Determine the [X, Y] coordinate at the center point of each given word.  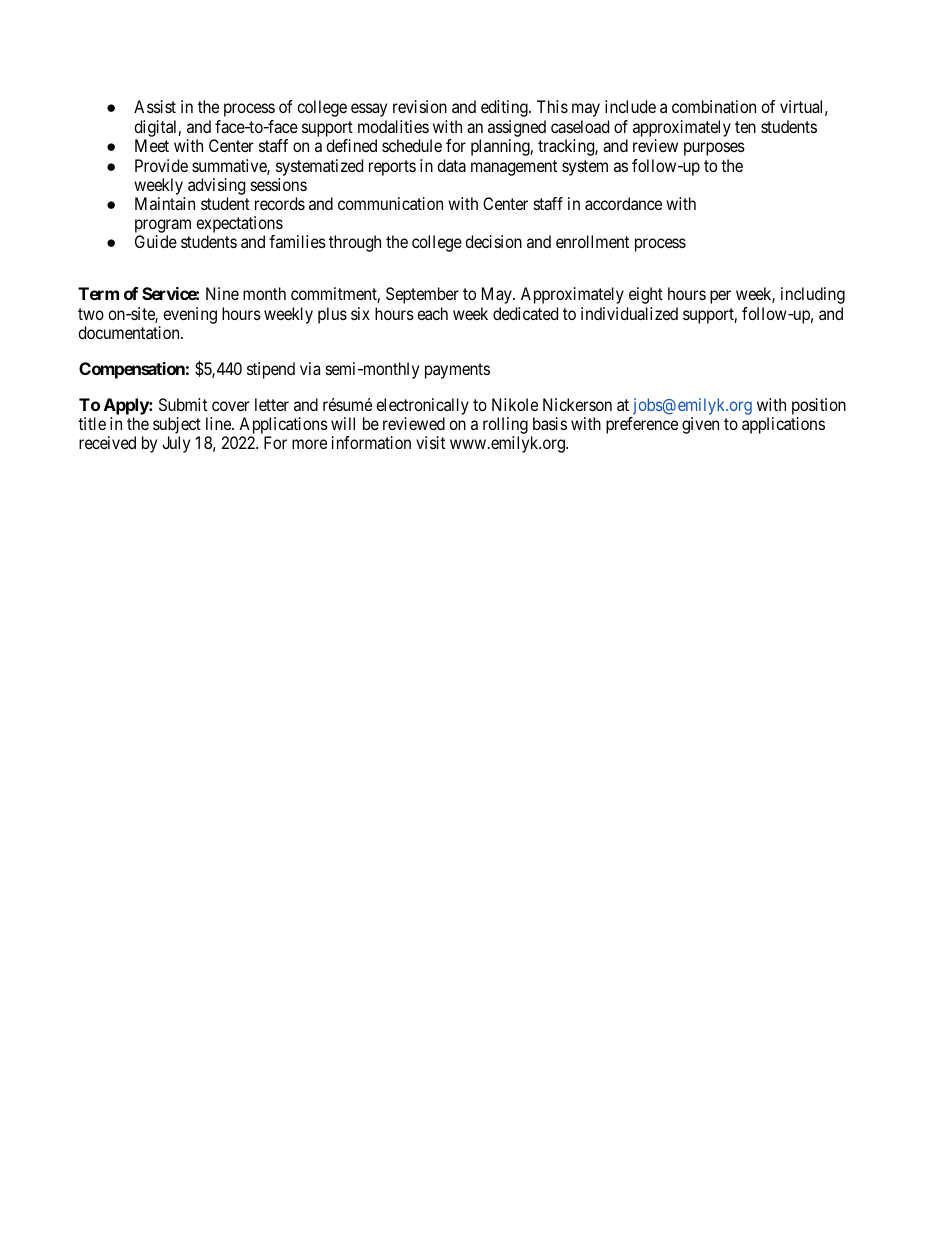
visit [430, 442]
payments [457, 371]
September [422, 295]
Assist [155, 106]
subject [177, 425]
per [720, 297]
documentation [130, 332]
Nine [222, 293]
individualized [629, 313]
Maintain [165, 203]
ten [745, 127]
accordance [623, 203]
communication [390, 203]
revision [420, 106]
